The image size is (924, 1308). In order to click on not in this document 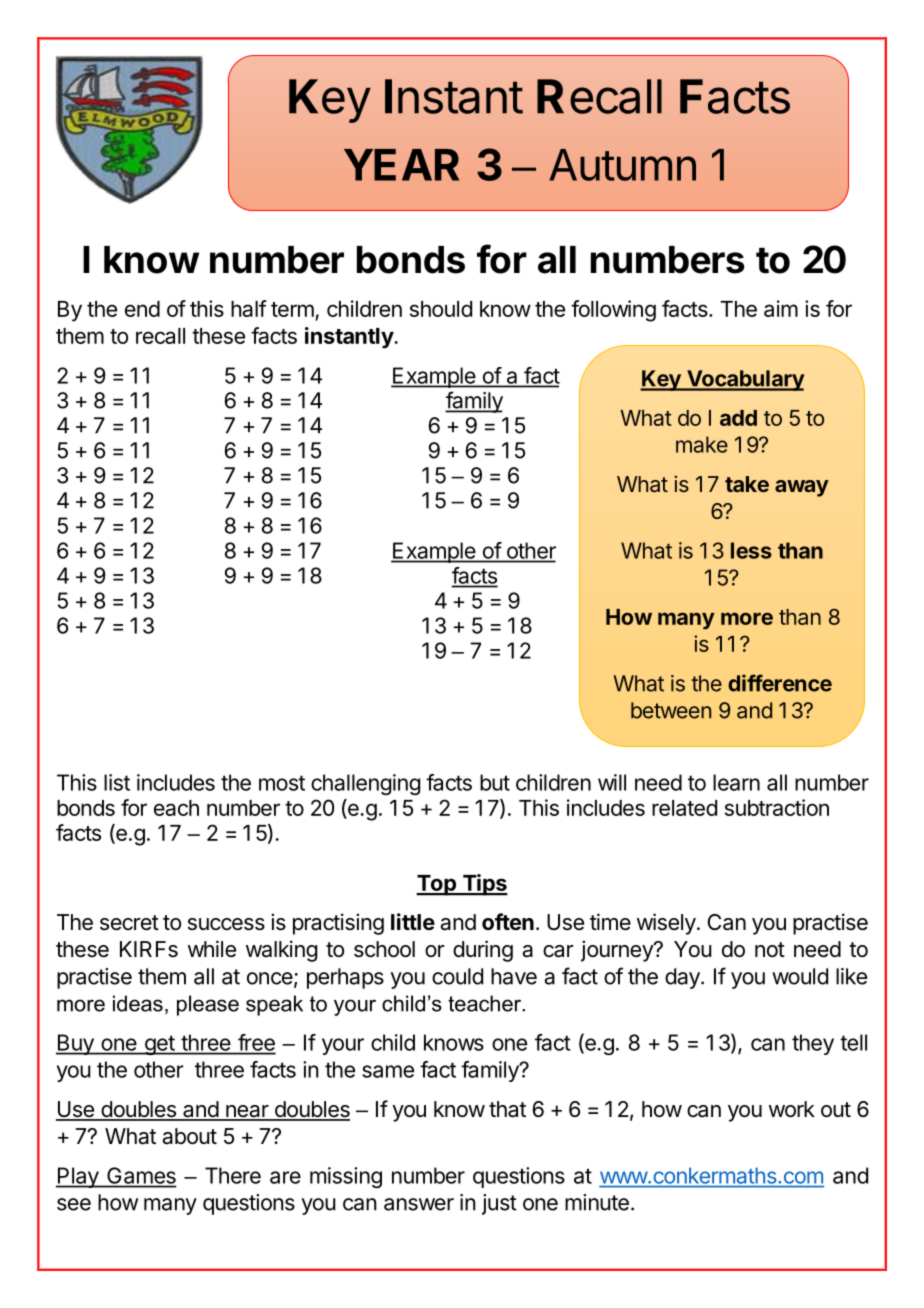, I will do `click(770, 950)`.
